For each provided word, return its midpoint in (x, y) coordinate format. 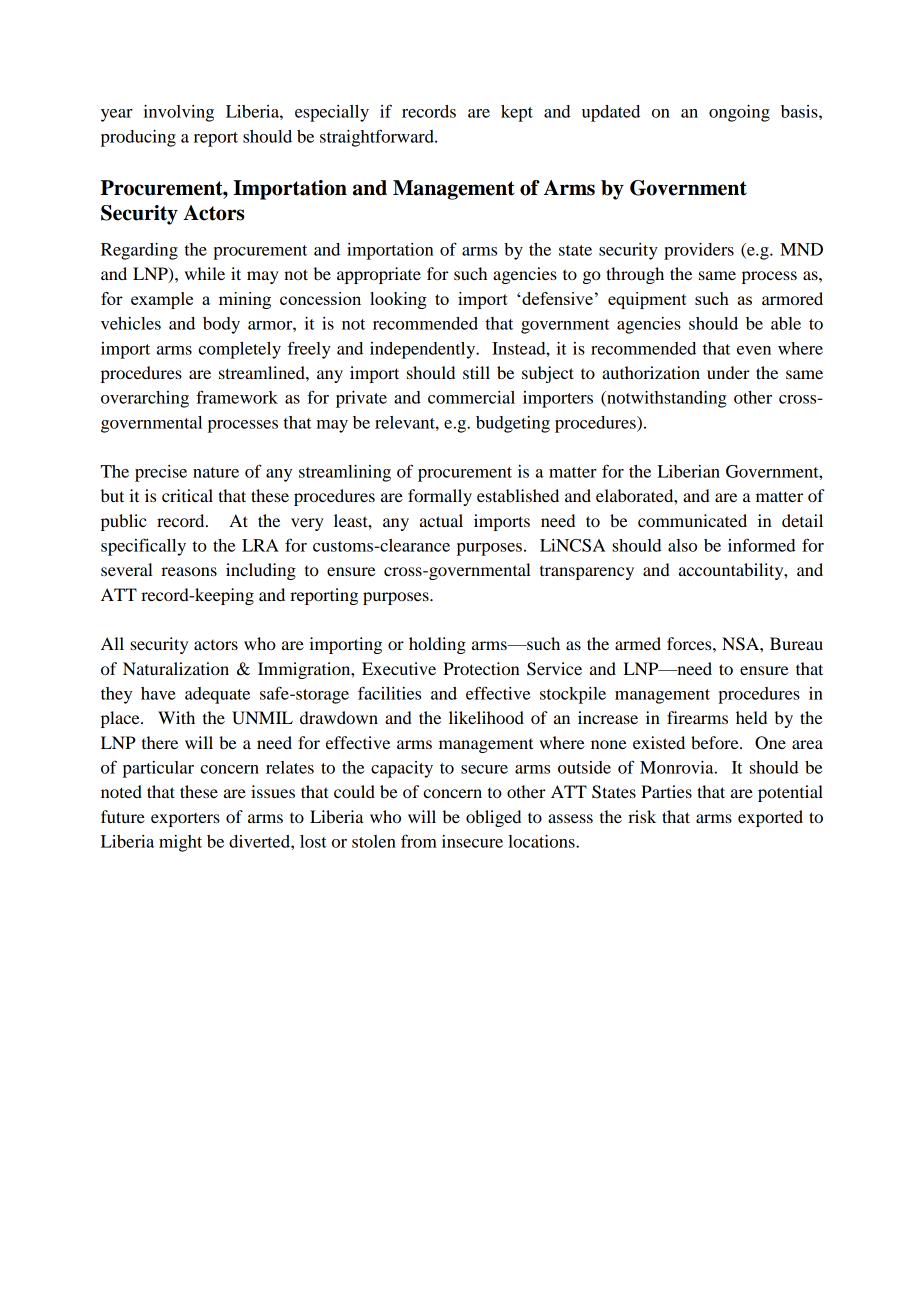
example (162, 300)
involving (179, 113)
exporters (185, 820)
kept (517, 113)
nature (216, 472)
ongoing (739, 113)
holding (437, 645)
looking (398, 300)
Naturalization (176, 668)
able (786, 323)
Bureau (796, 643)
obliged (493, 818)
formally (440, 497)
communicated (692, 520)
